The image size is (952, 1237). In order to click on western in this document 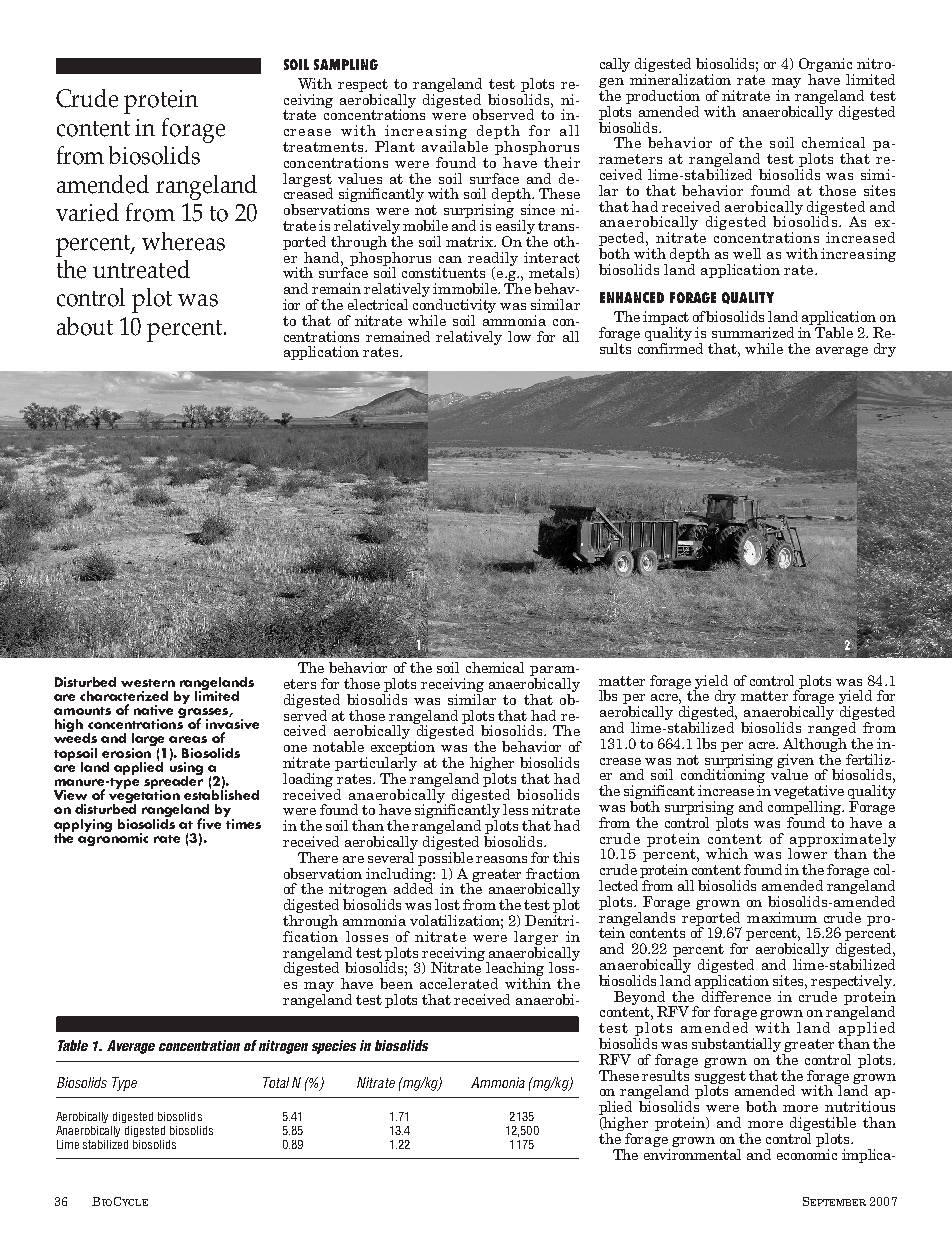, I will do `click(148, 683)`.
